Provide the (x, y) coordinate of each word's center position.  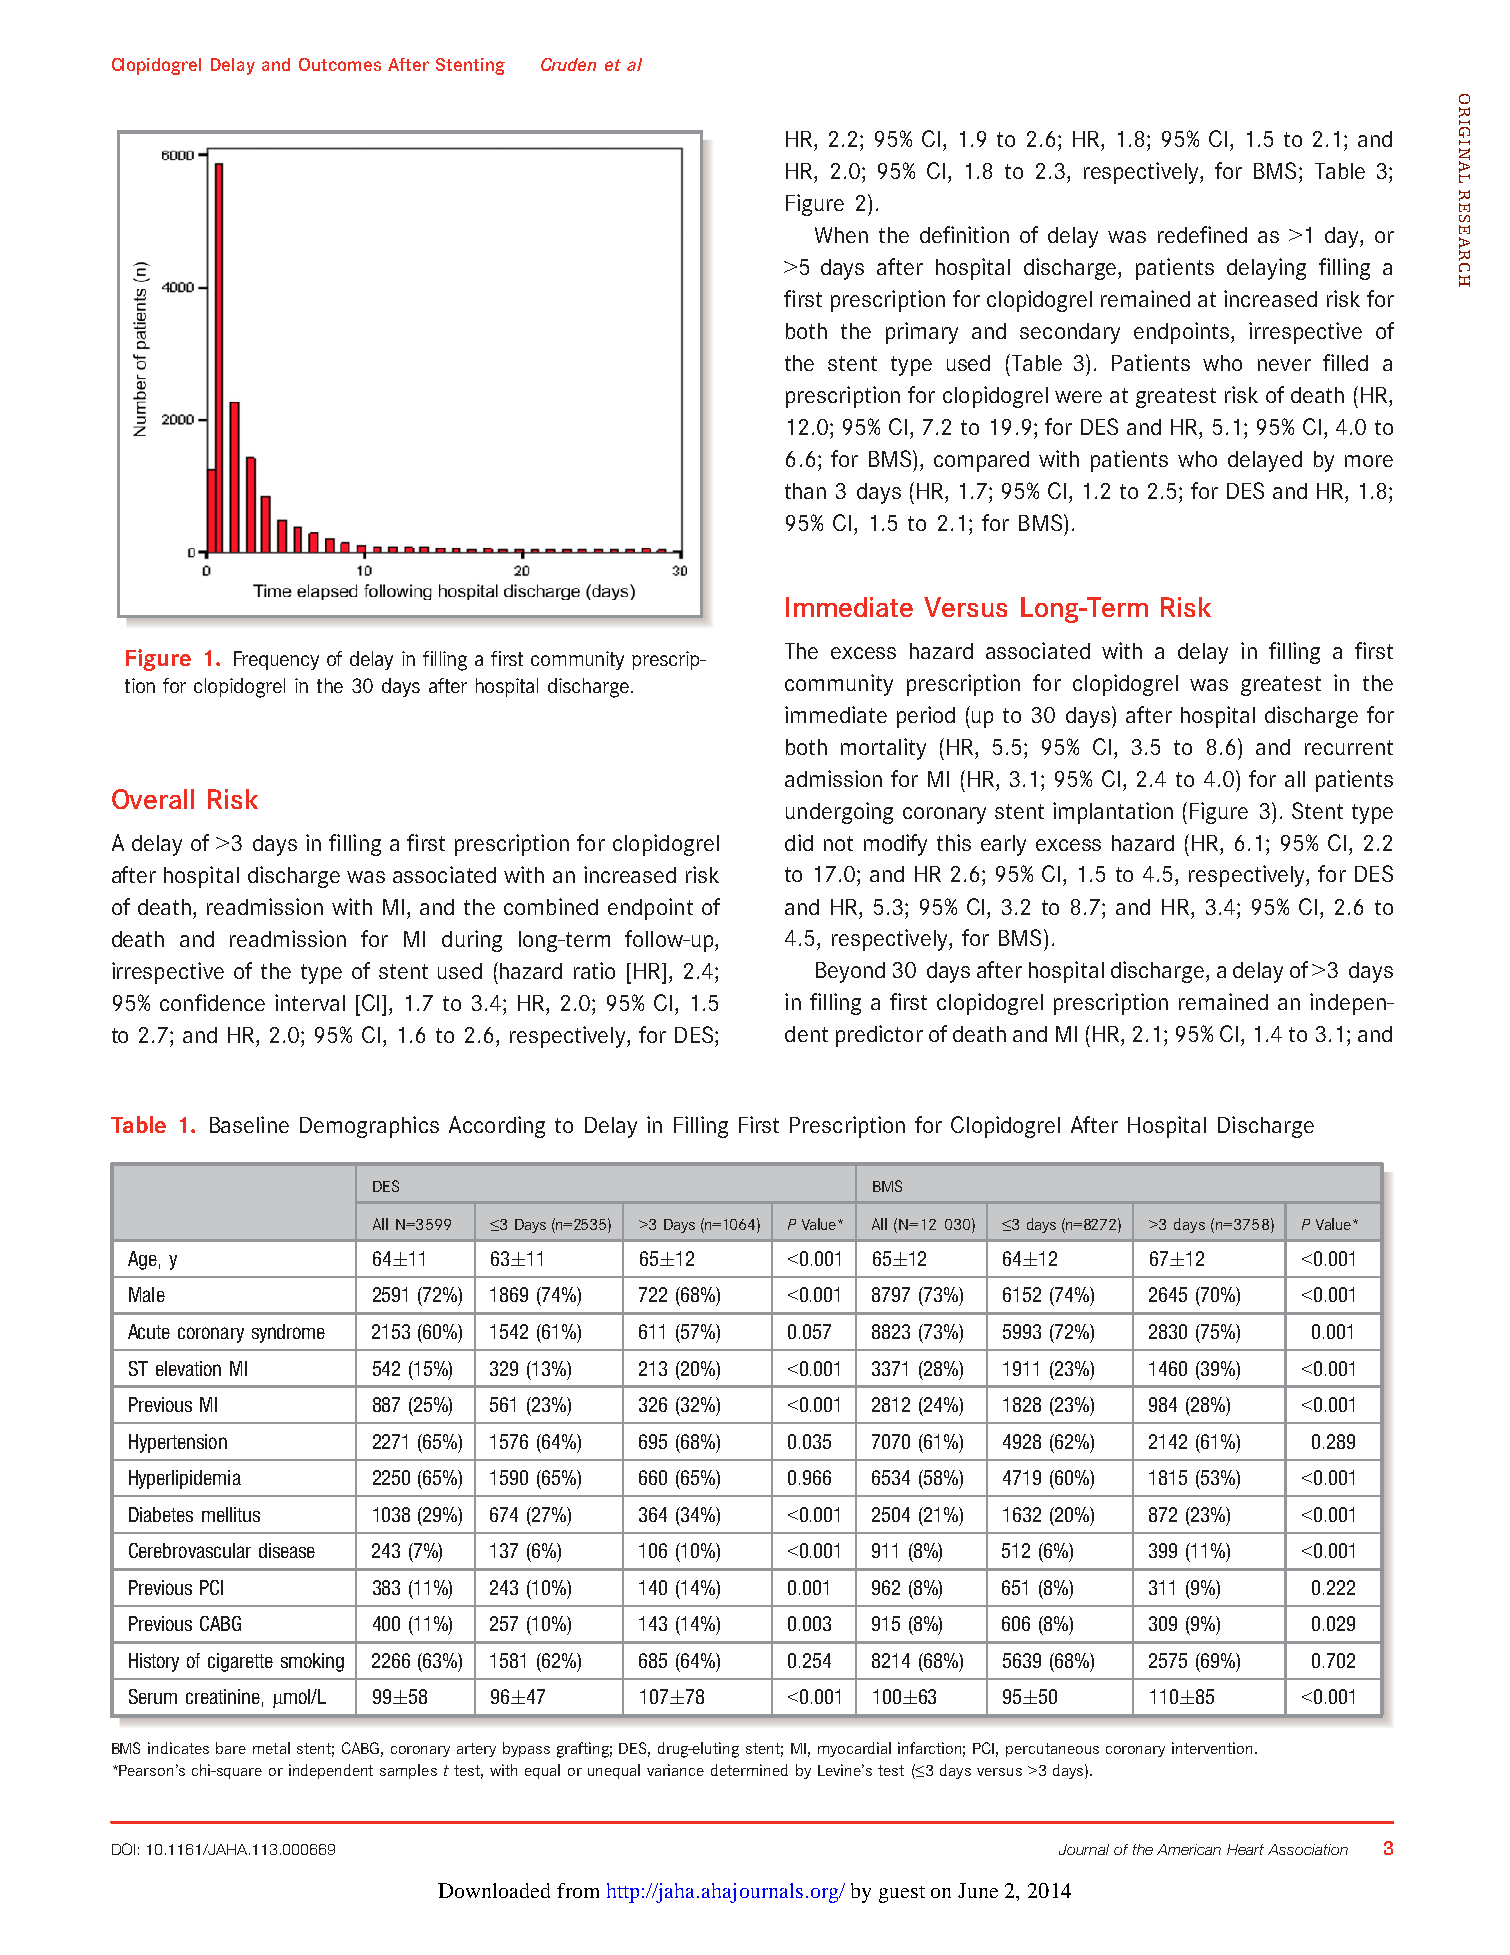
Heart (1245, 1849)
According (497, 1127)
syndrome (288, 1333)
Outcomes (340, 64)
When (841, 235)
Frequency (276, 660)
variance (675, 1770)
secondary (1070, 333)
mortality (883, 749)
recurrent (1349, 747)
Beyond (850, 972)
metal (271, 1748)
